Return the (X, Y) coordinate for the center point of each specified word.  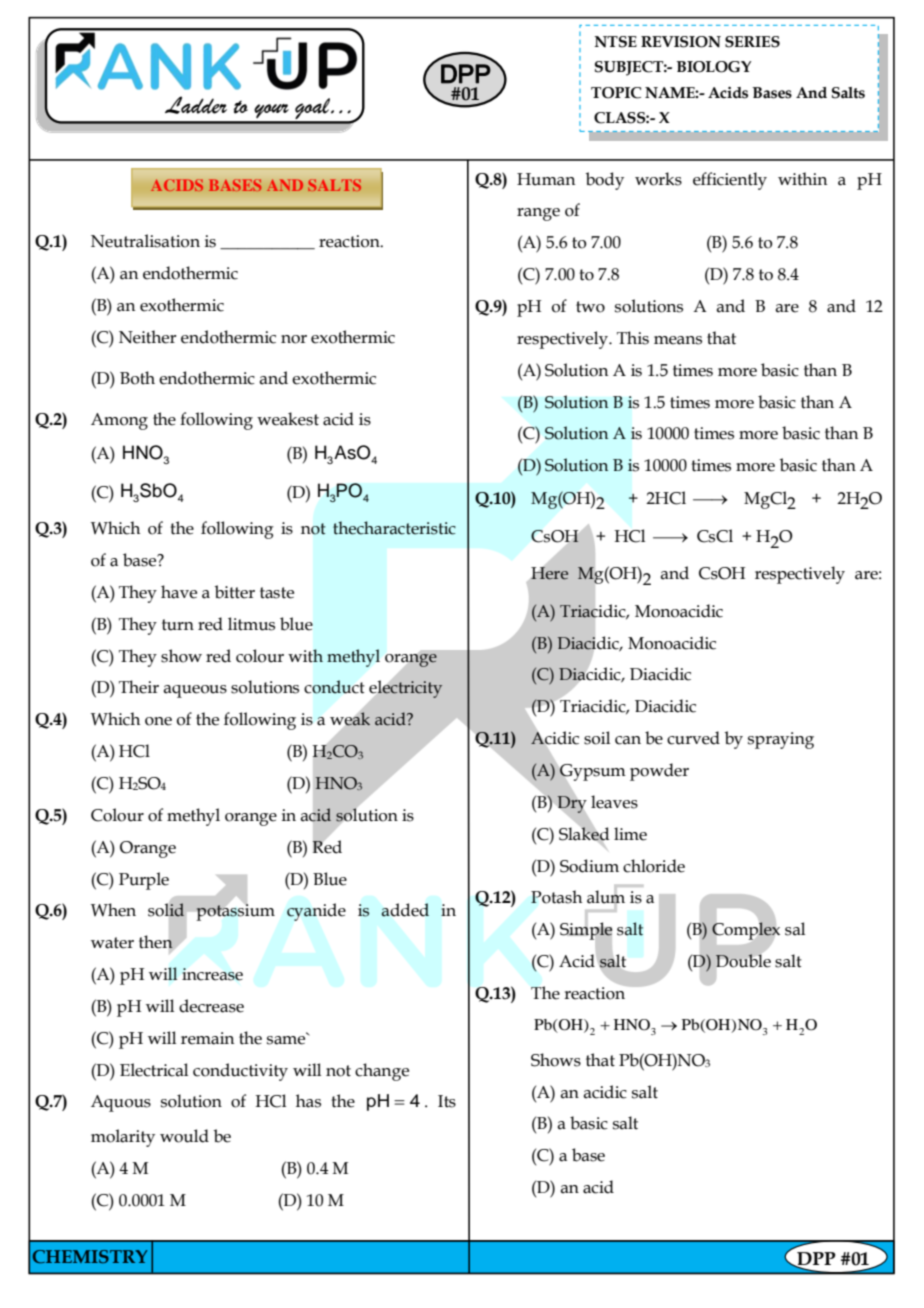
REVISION (681, 42)
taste (277, 593)
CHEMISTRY (90, 1256)
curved (693, 738)
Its (447, 1101)
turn (178, 625)
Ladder (196, 105)
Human (546, 179)
